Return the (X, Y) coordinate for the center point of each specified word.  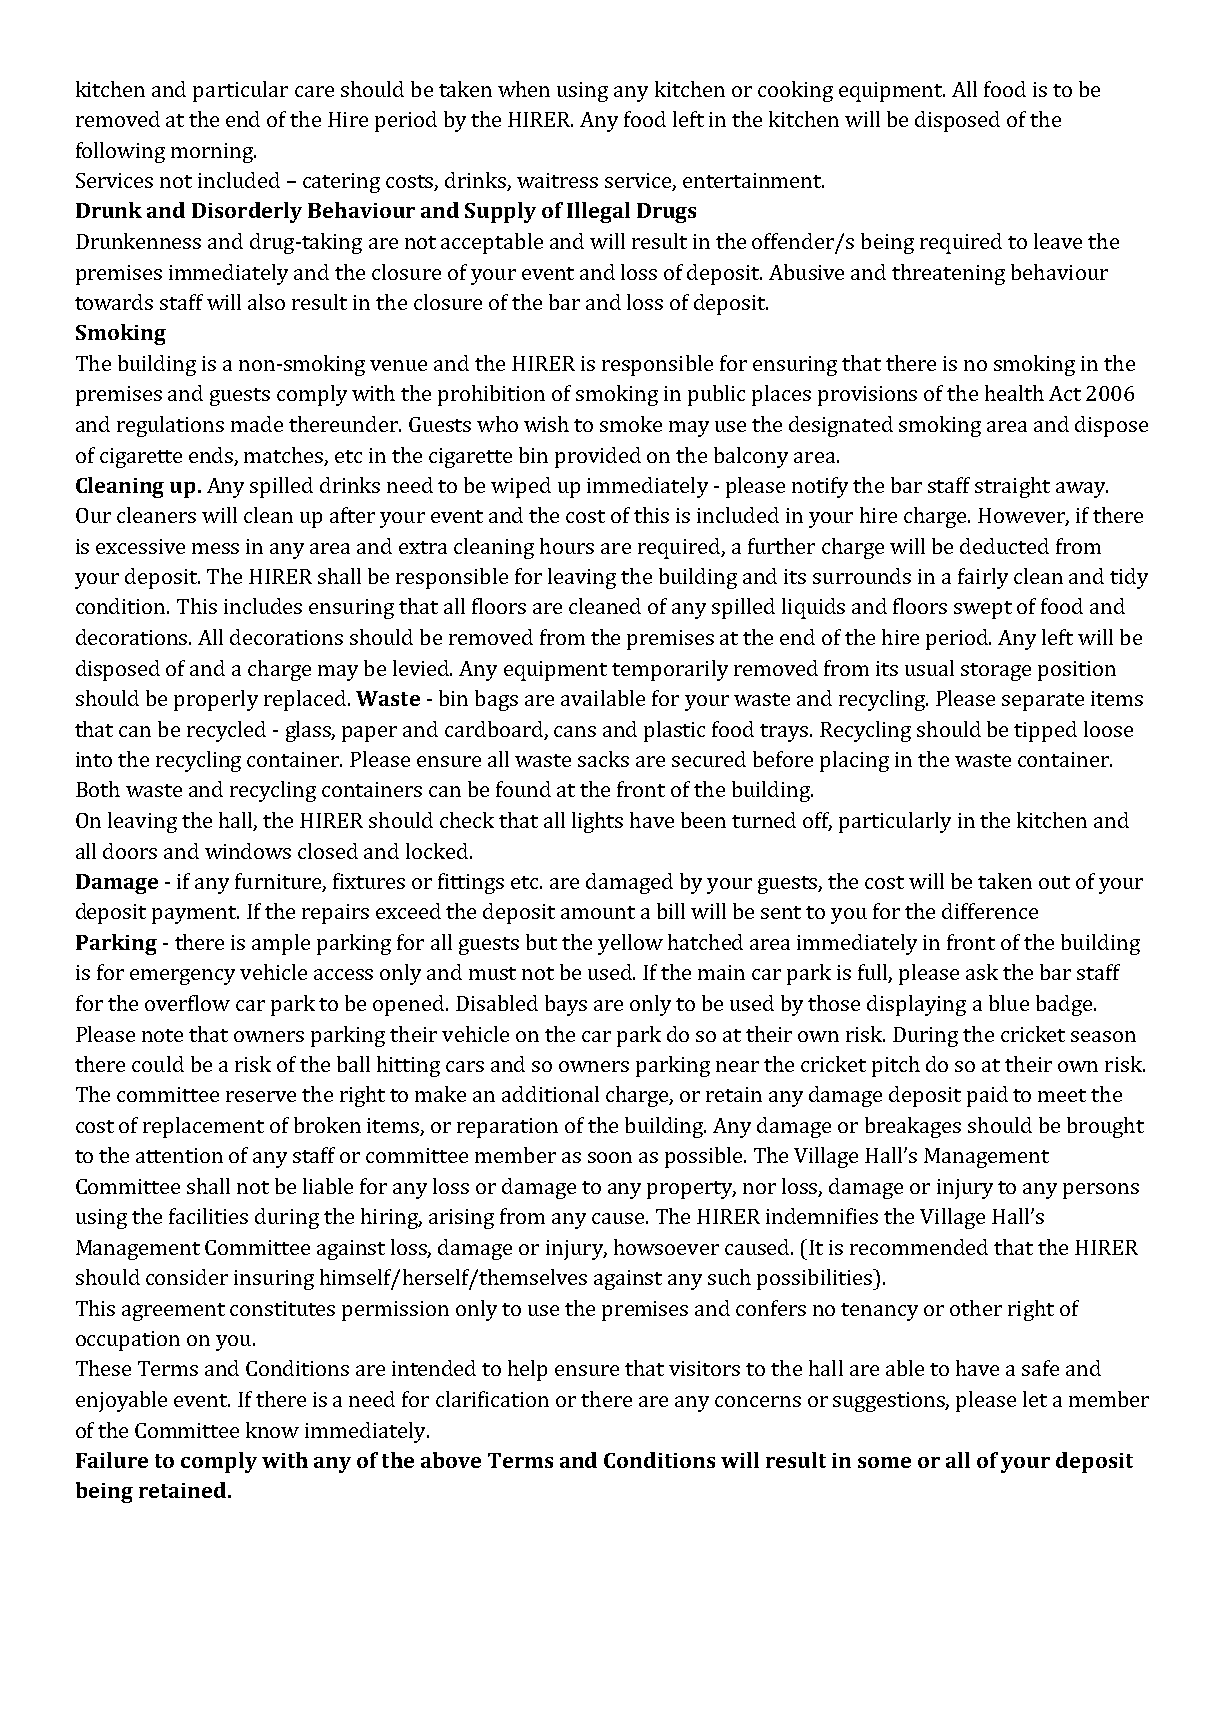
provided (598, 457)
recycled (226, 731)
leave (1058, 241)
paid (987, 1096)
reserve (261, 1096)
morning (213, 153)
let (1035, 1399)
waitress (557, 180)
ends (212, 456)
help (527, 1370)
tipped (1045, 731)
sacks (603, 759)
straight (1012, 487)
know (272, 1430)
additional (550, 1094)
